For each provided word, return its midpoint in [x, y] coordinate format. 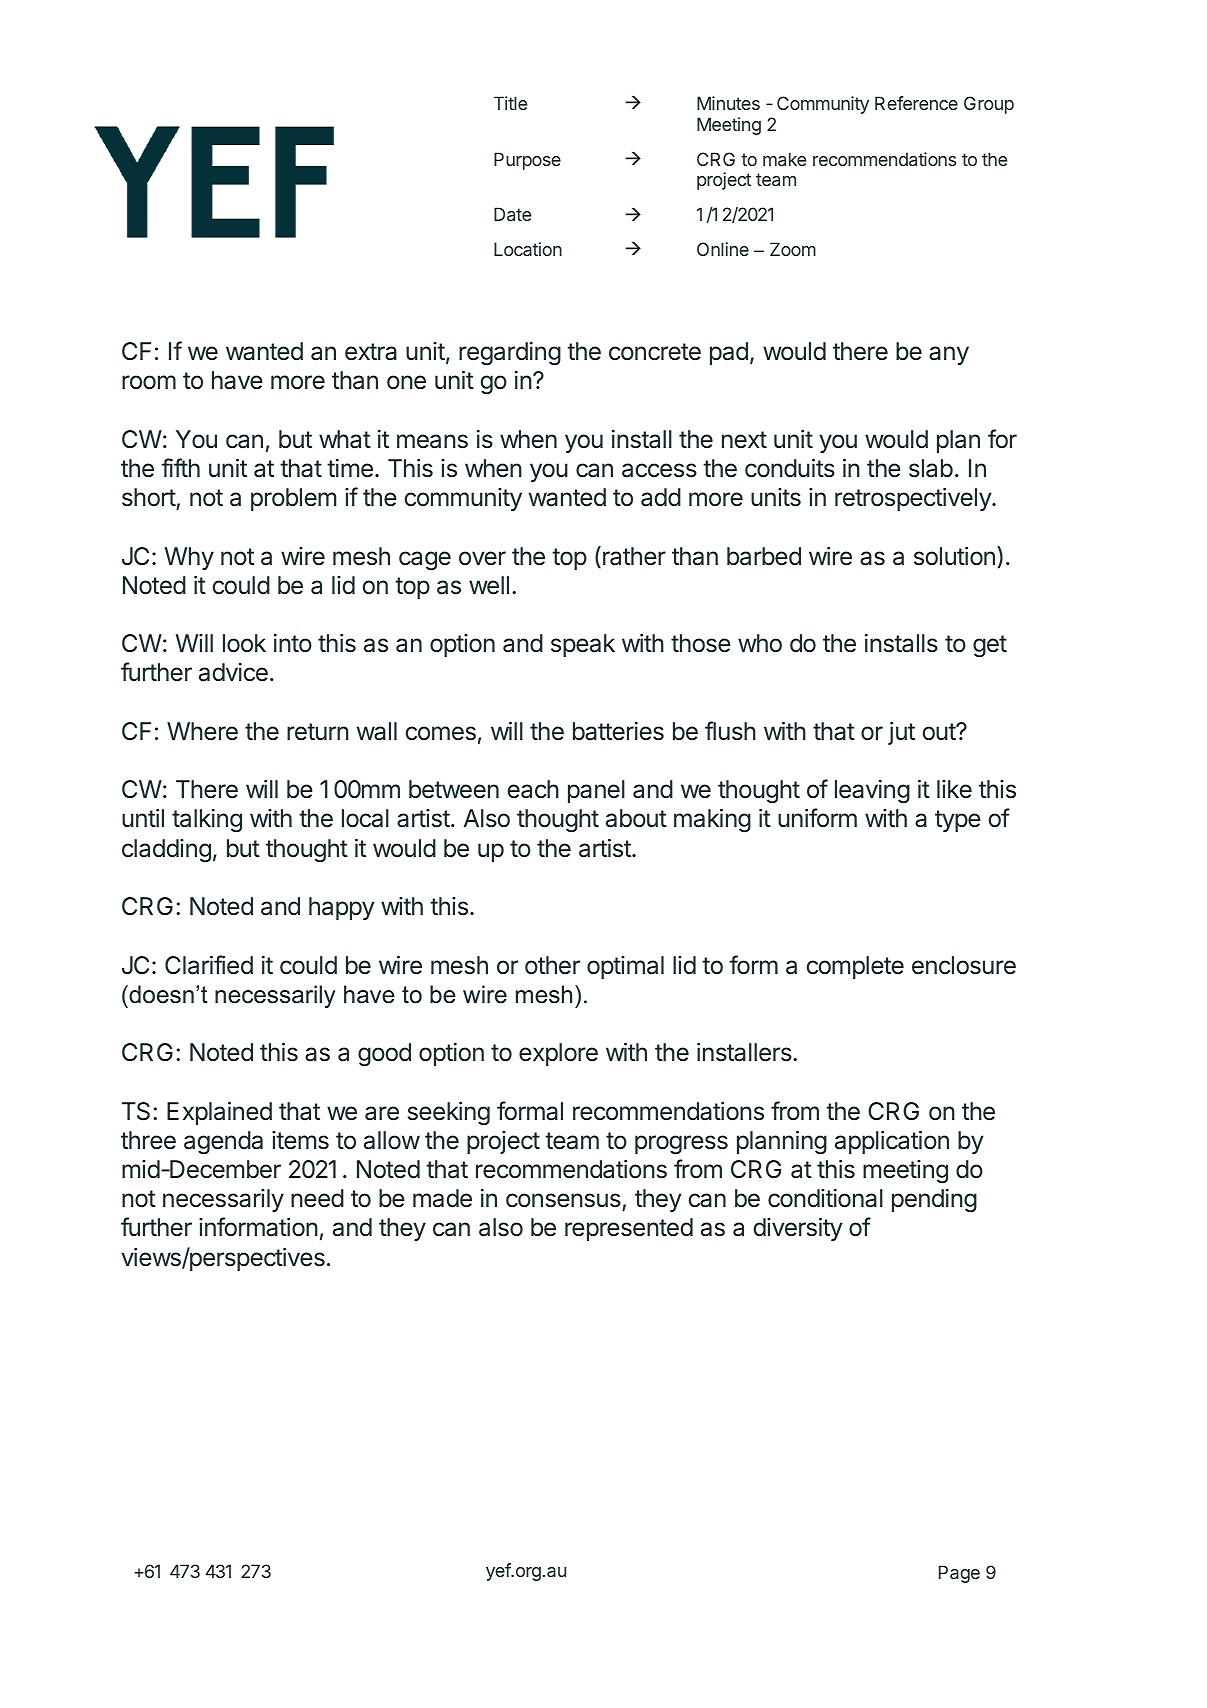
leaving [872, 792]
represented [629, 1229]
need [317, 1198]
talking [207, 821]
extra [371, 352]
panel [596, 791]
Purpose [527, 161]
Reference [916, 103]
